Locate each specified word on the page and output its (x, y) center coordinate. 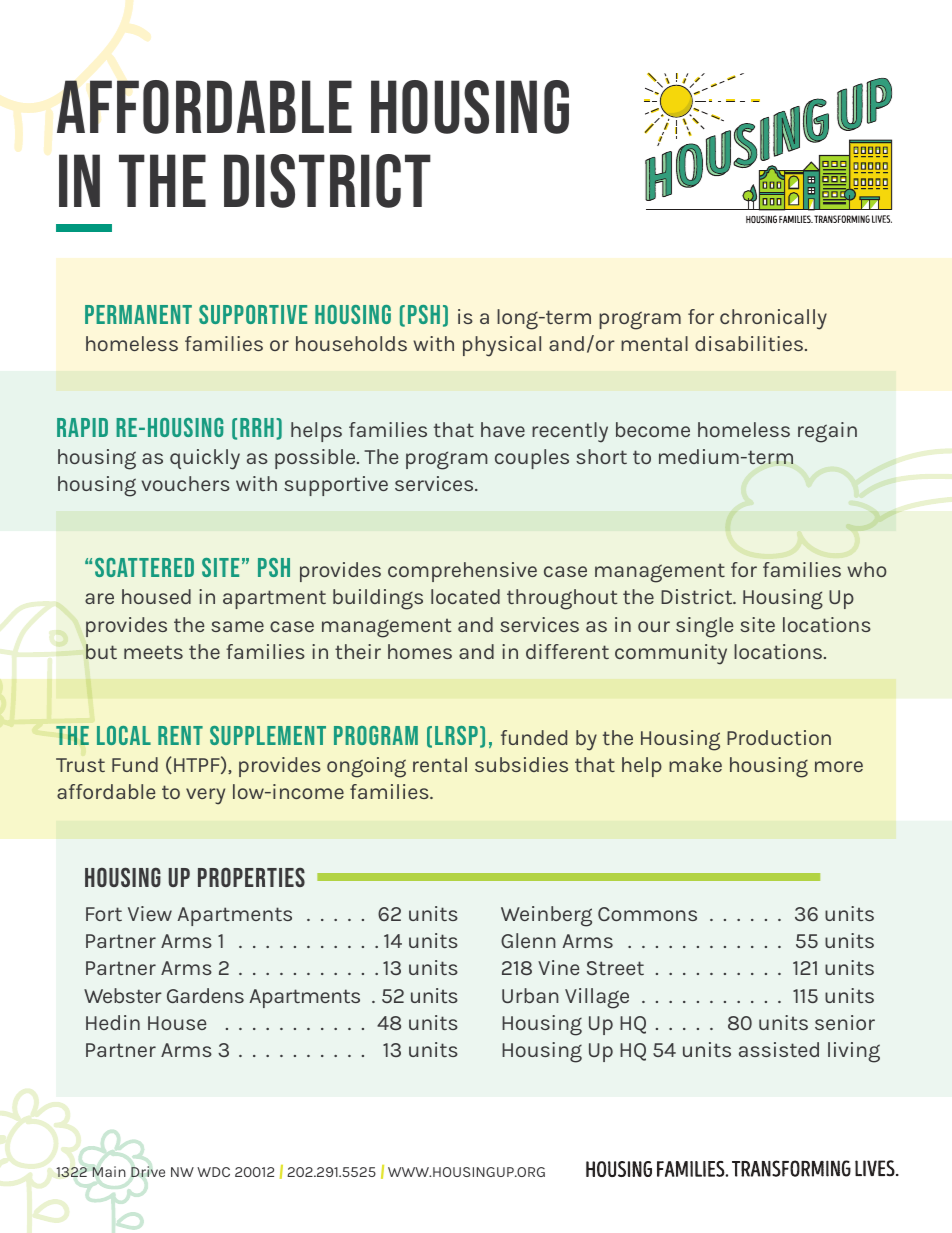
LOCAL (124, 735)
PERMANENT (138, 314)
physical (502, 346)
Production (779, 737)
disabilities (750, 343)
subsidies (521, 764)
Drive (148, 1171)
